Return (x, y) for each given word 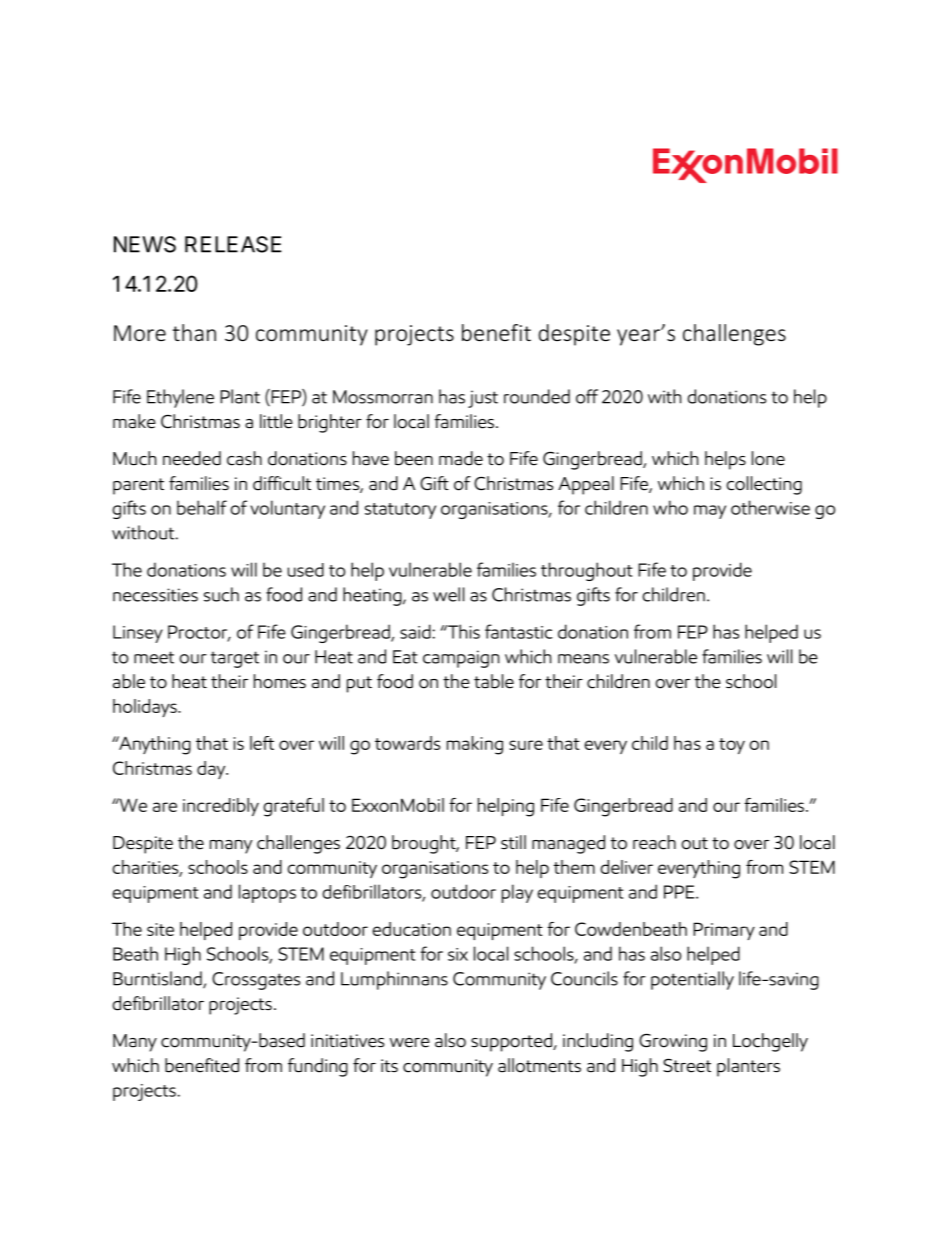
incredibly (221, 807)
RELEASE (233, 244)
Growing (673, 1042)
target (235, 659)
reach (654, 842)
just (483, 399)
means (583, 659)
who (670, 507)
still (513, 842)
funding (318, 1067)
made (461, 458)
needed (192, 458)
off (587, 396)
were (410, 1043)
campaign (461, 659)
